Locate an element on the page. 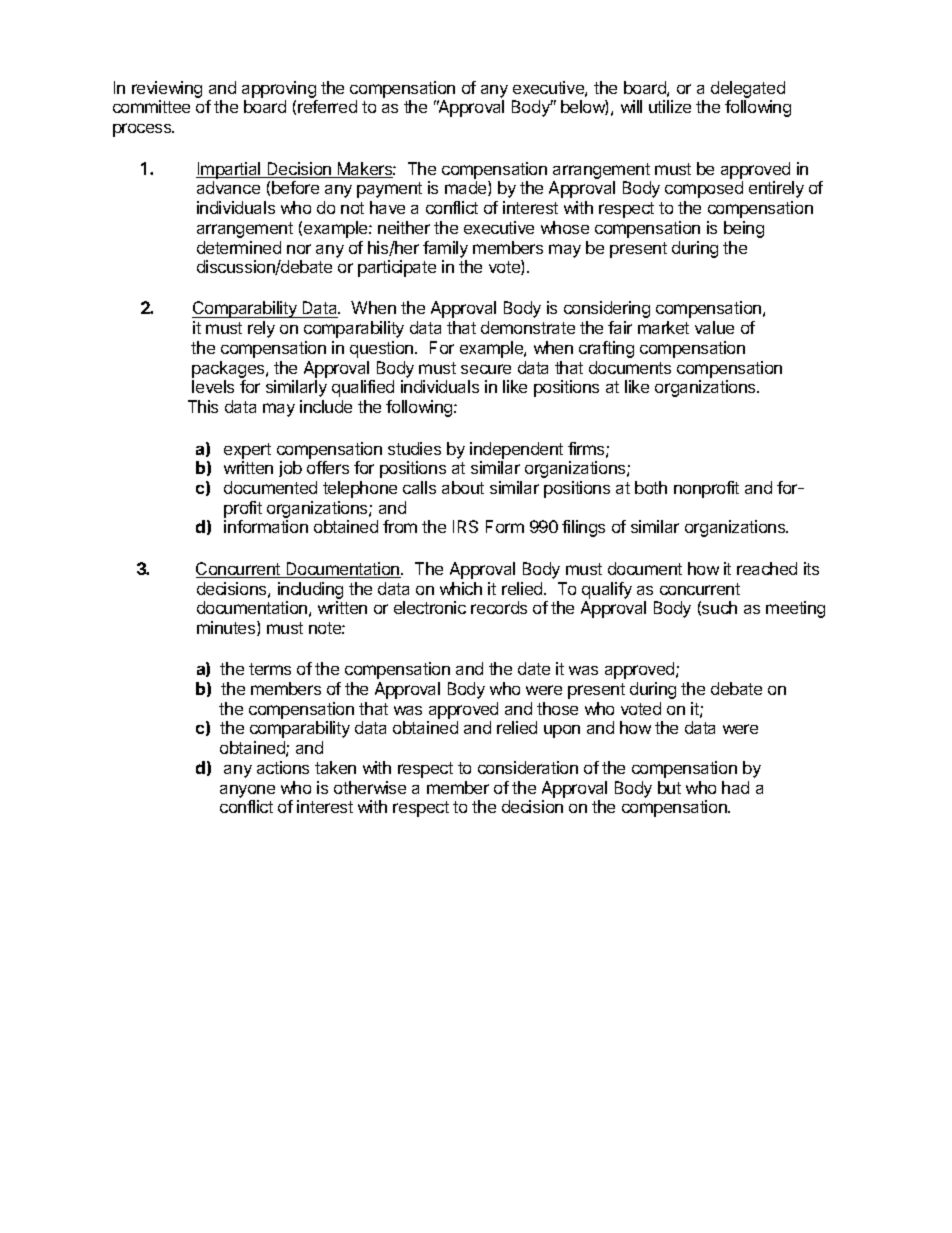 The height and width of the page is (1233, 952). made is located at coordinates (467, 188).
